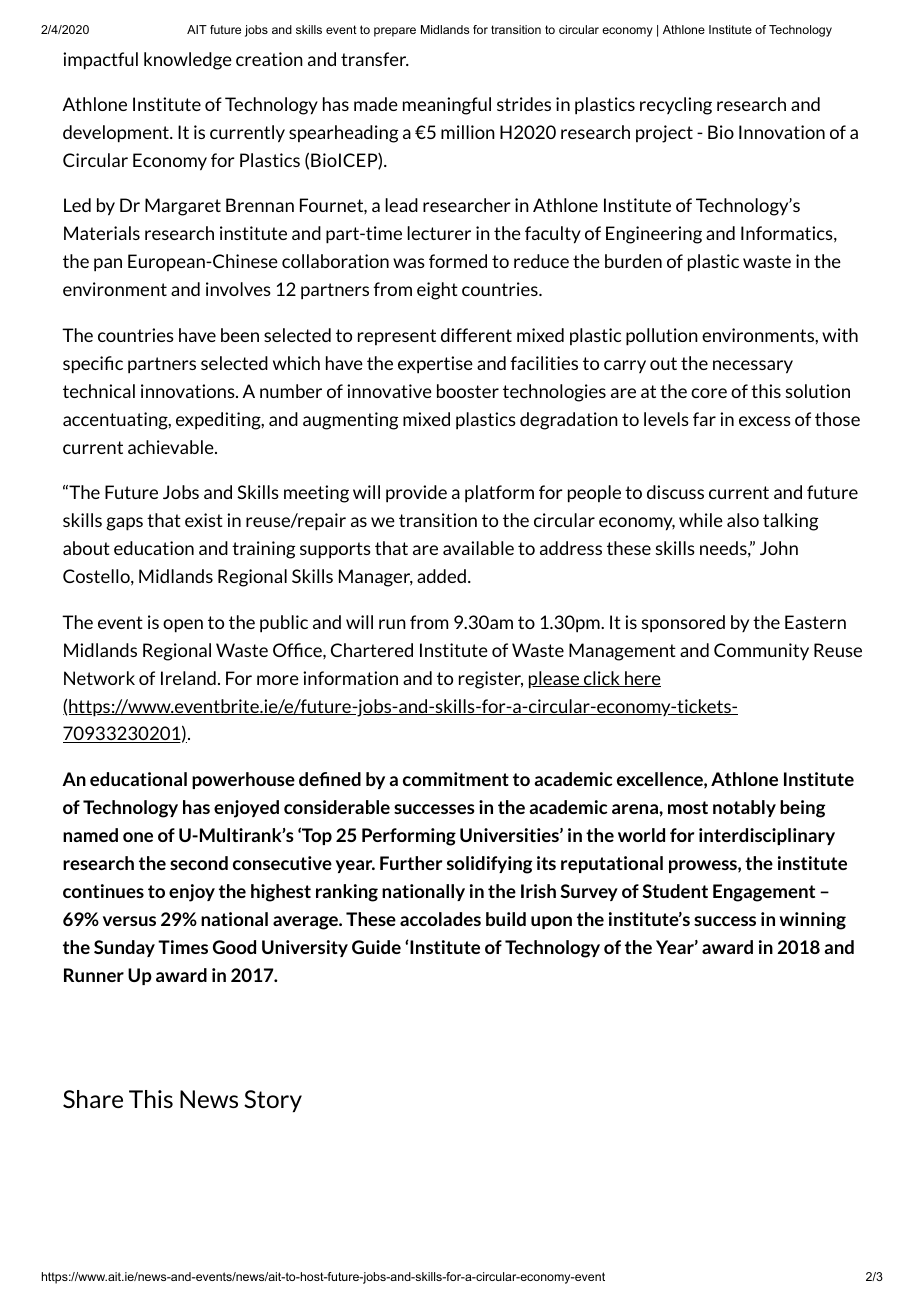  Describe the element at coordinates (447, 106) in the page. I see `meaningful` at that location.
